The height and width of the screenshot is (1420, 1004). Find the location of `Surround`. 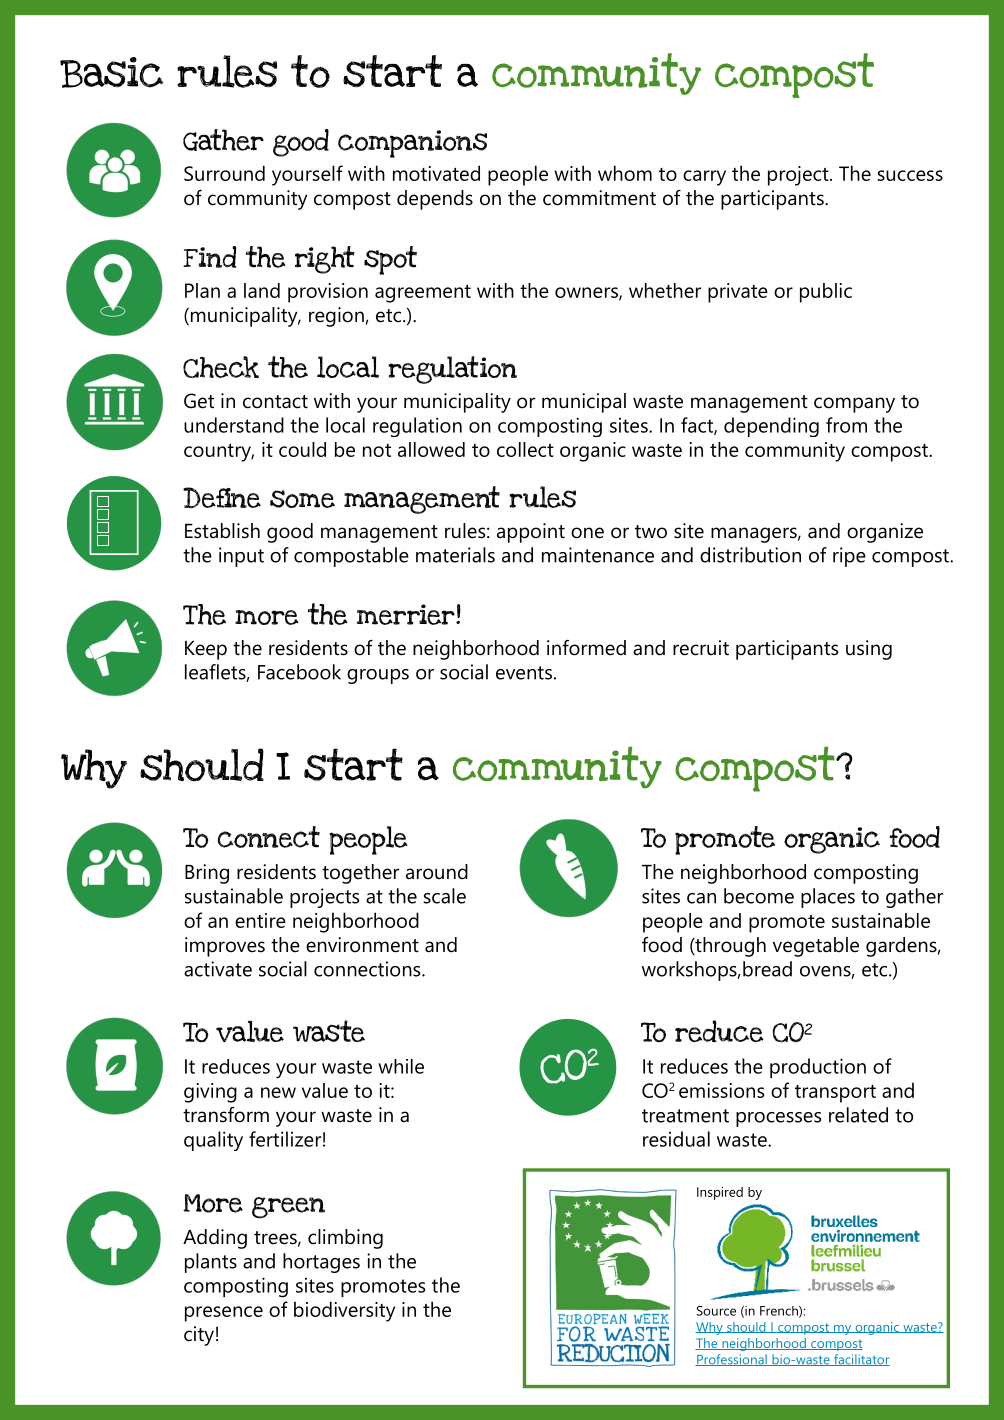

Surround is located at coordinates (224, 173).
